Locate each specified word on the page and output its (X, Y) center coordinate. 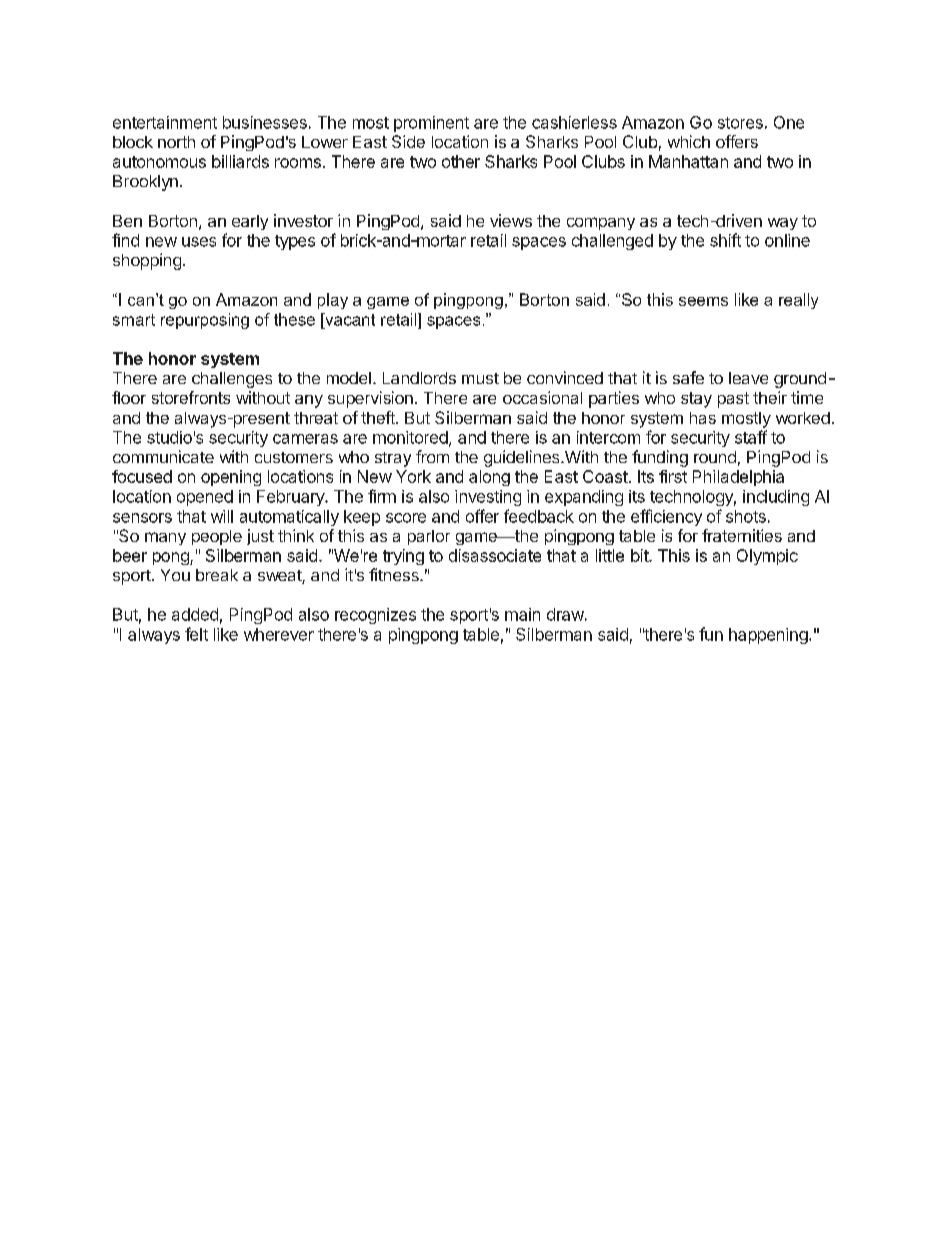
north (176, 142)
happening (768, 636)
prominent (431, 124)
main (522, 614)
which (689, 141)
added (195, 614)
